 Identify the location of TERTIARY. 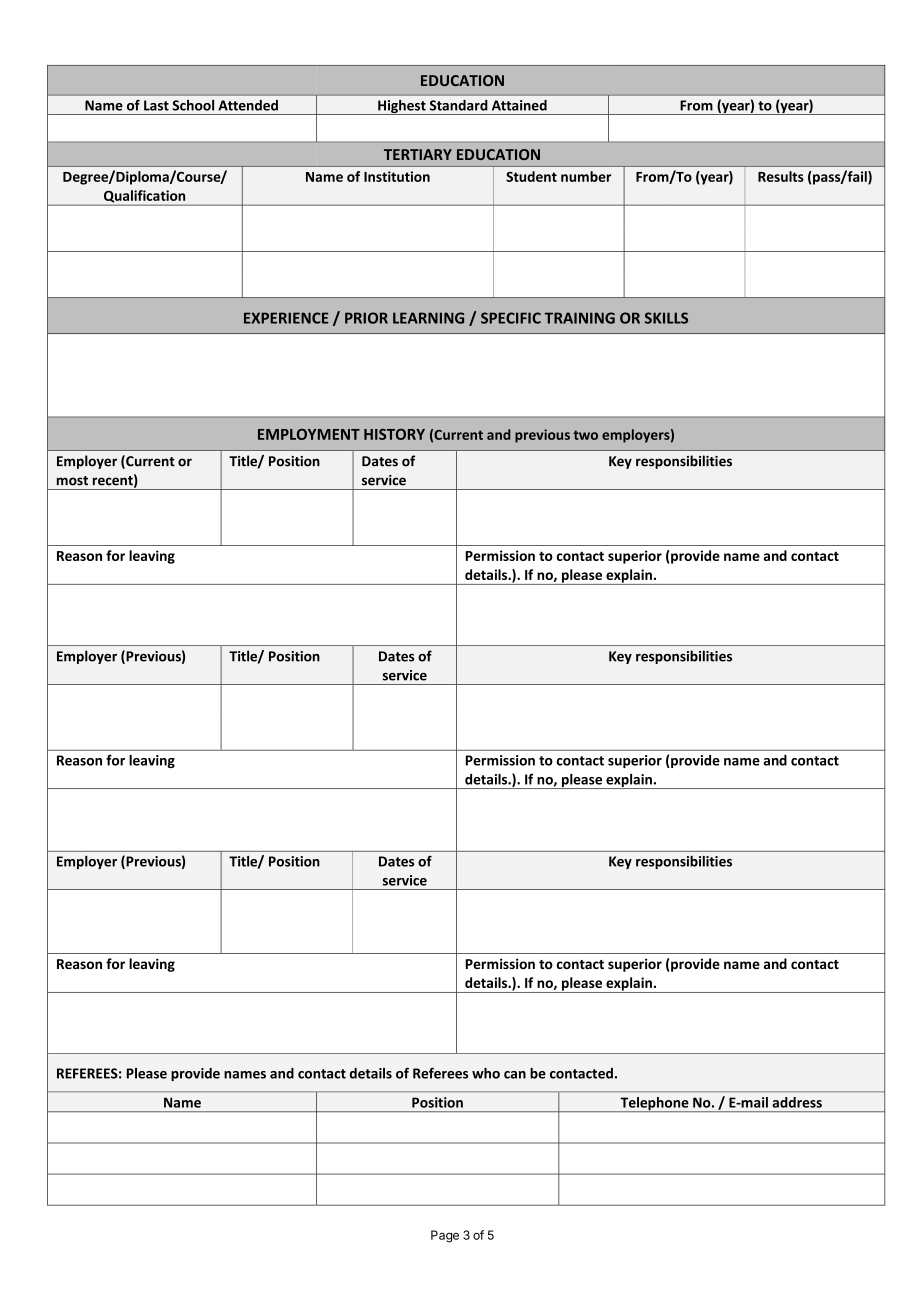
(418, 154).
